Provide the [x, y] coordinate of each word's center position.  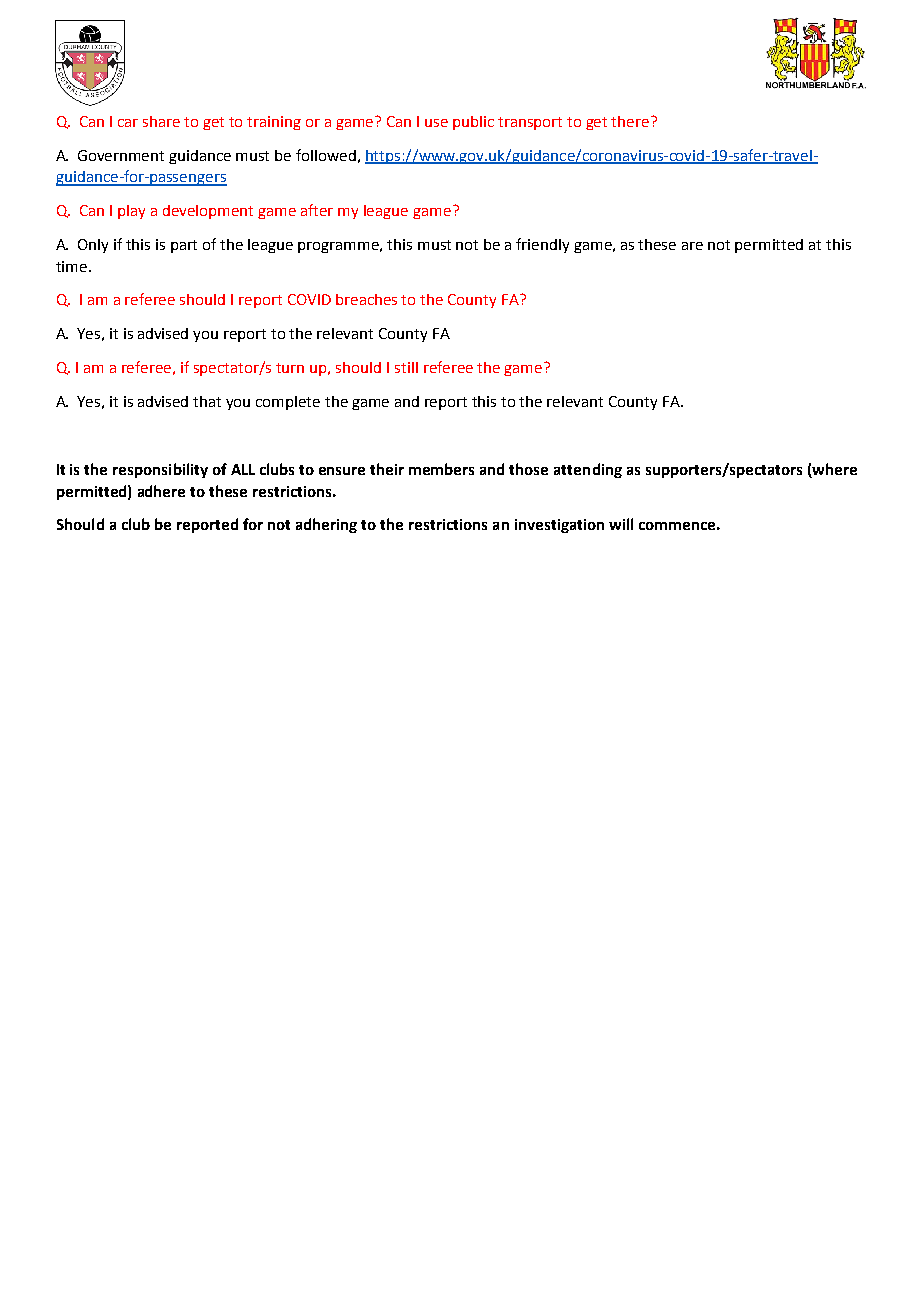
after [317, 210]
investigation [559, 526]
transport [530, 123]
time [73, 266]
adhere [161, 491]
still [406, 367]
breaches [366, 299]
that [207, 401]
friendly [542, 245]
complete [288, 403]
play [131, 212]
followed [326, 155]
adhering [326, 525]
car [128, 123]
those [528, 469]
